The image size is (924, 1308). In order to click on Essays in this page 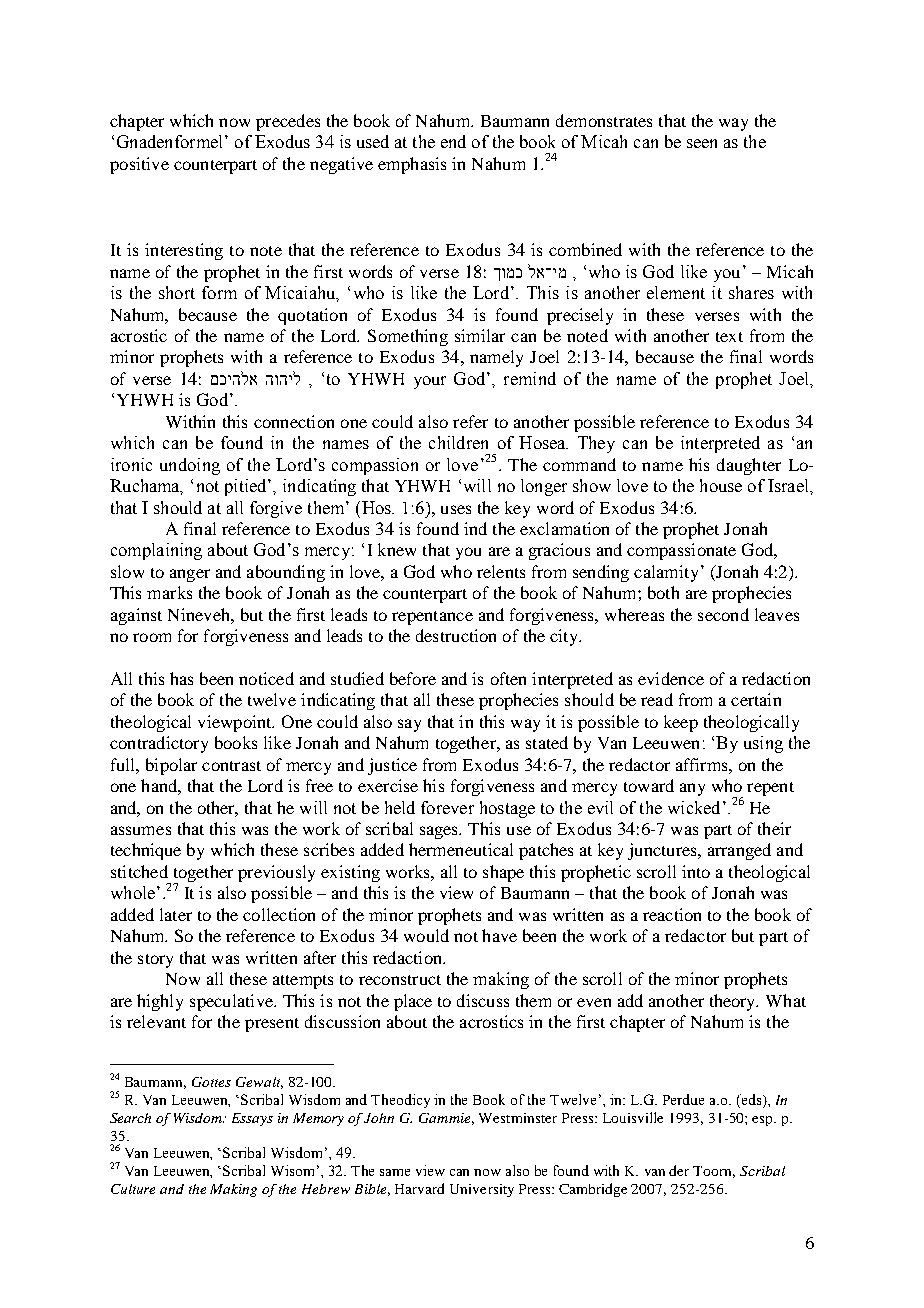, I will do `click(252, 1119)`.
